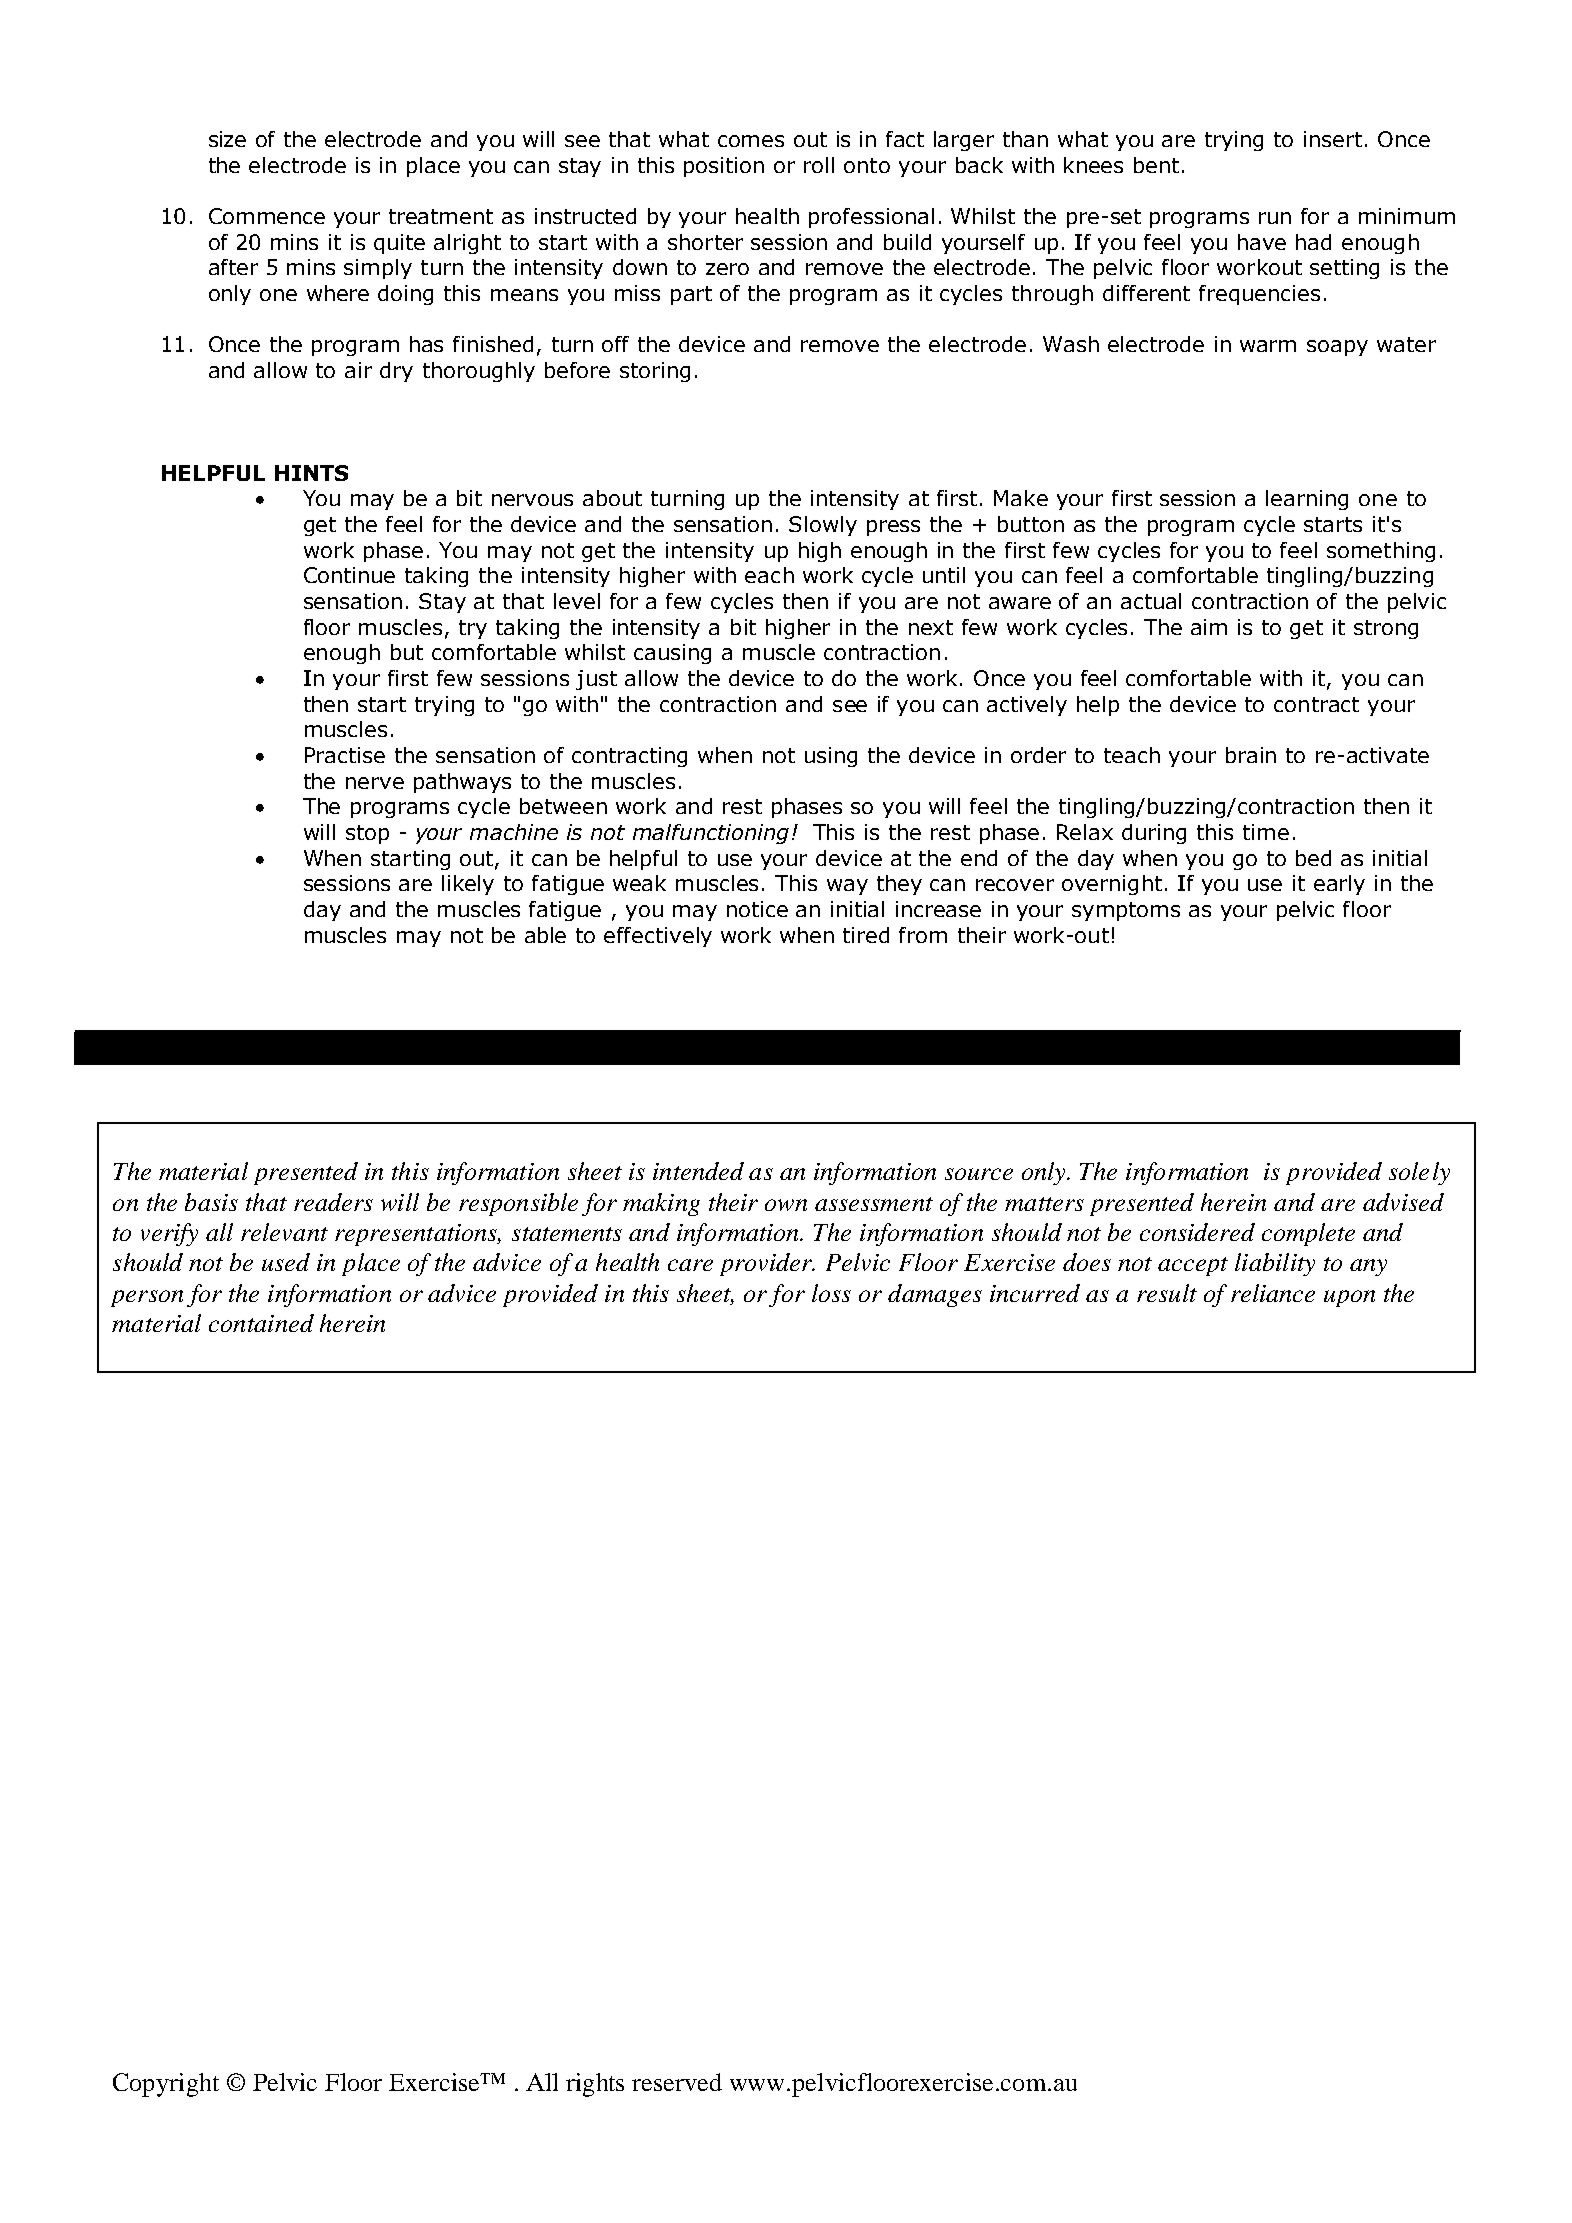 This page has width=1572, height=2223. What do you see at coordinates (819, 165) in the page?
I see `roll` at bounding box center [819, 165].
